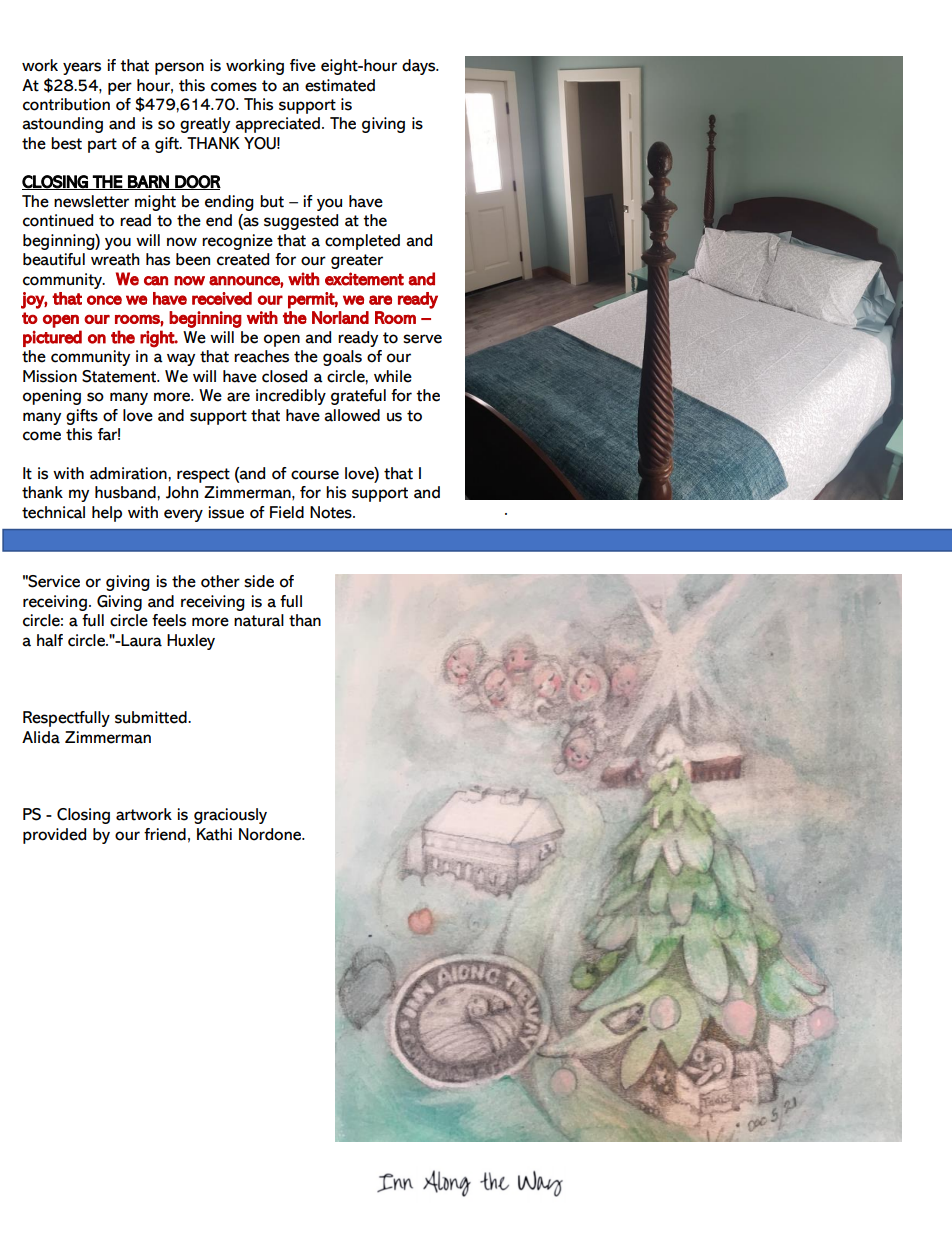  Describe the element at coordinates (352, 415) in the image. I see `allowed` at that location.
